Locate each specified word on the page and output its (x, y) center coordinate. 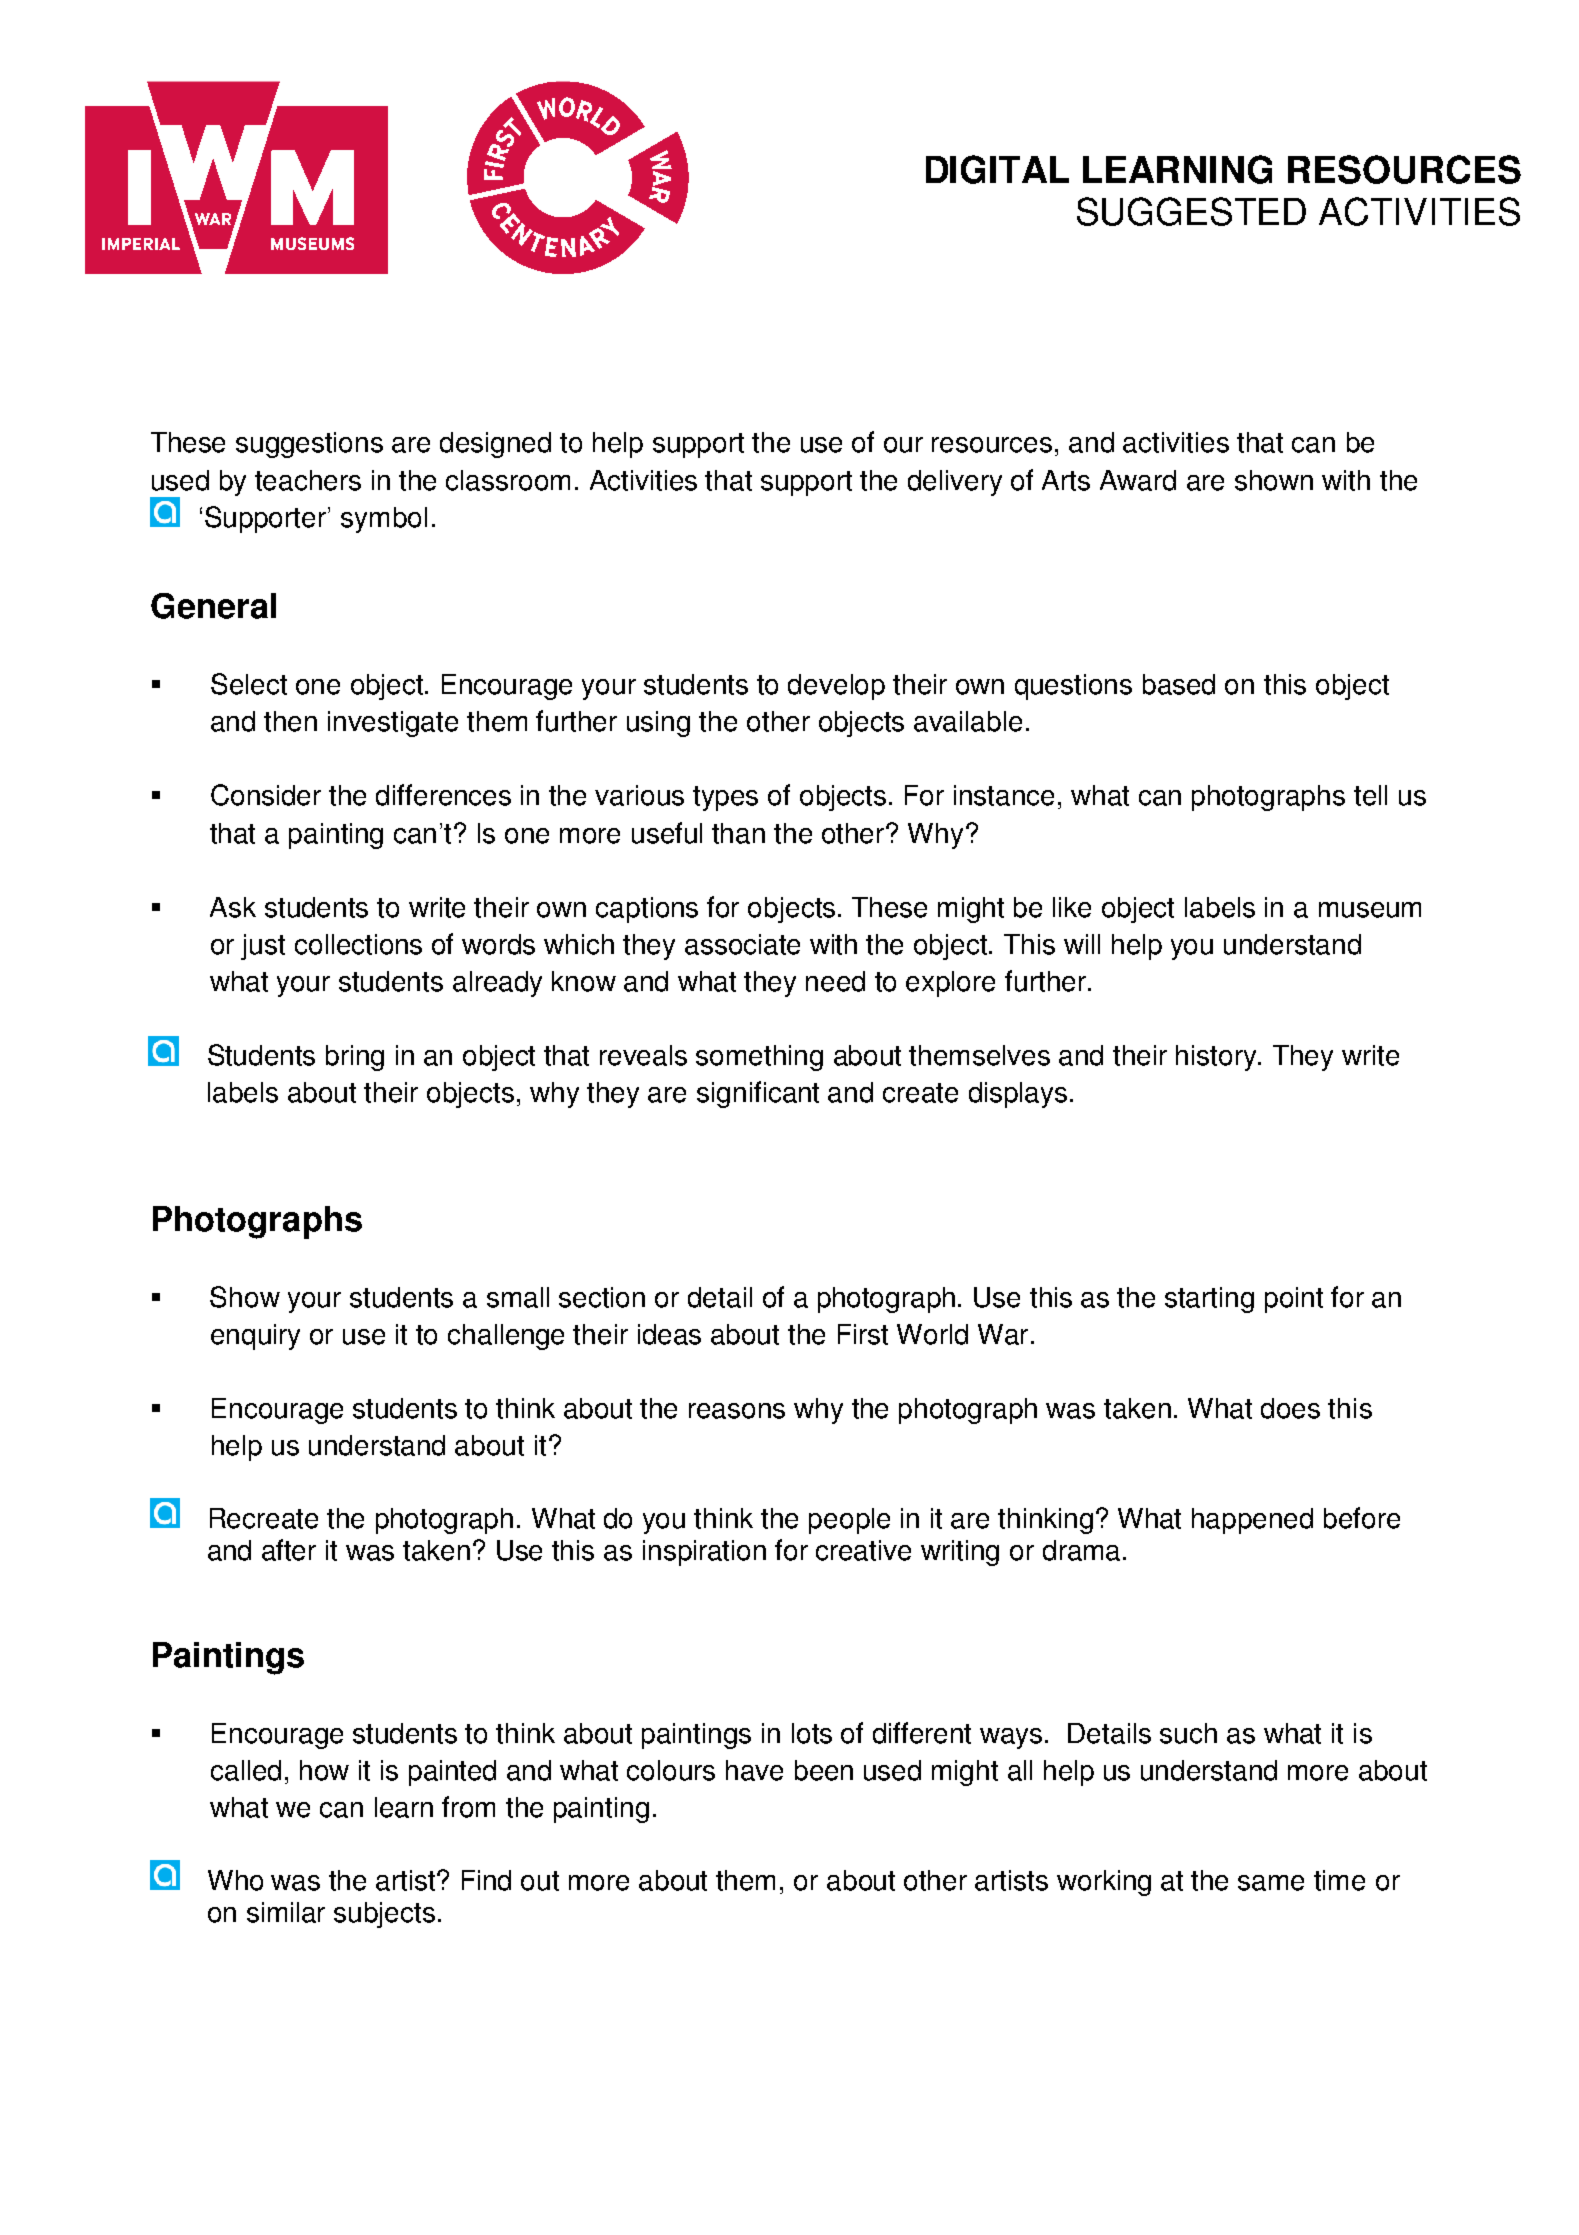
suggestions (309, 445)
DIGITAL (997, 169)
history (1217, 1058)
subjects (384, 1915)
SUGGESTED (1191, 211)
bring (355, 1058)
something (759, 1058)
